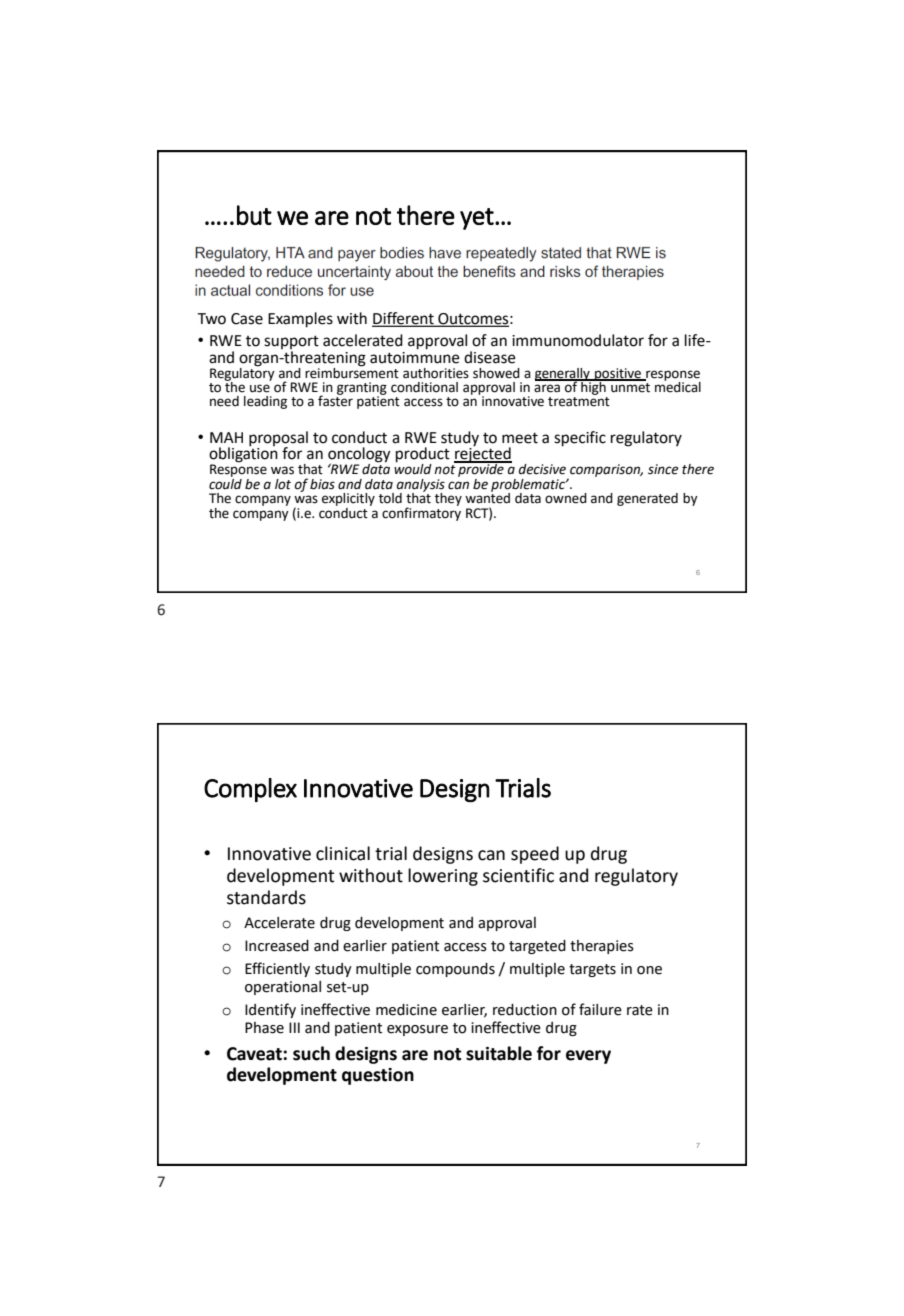 The height and width of the page is (1316, 904). What do you see at coordinates (448, 499) in the page?
I see `they` at bounding box center [448, 499].
